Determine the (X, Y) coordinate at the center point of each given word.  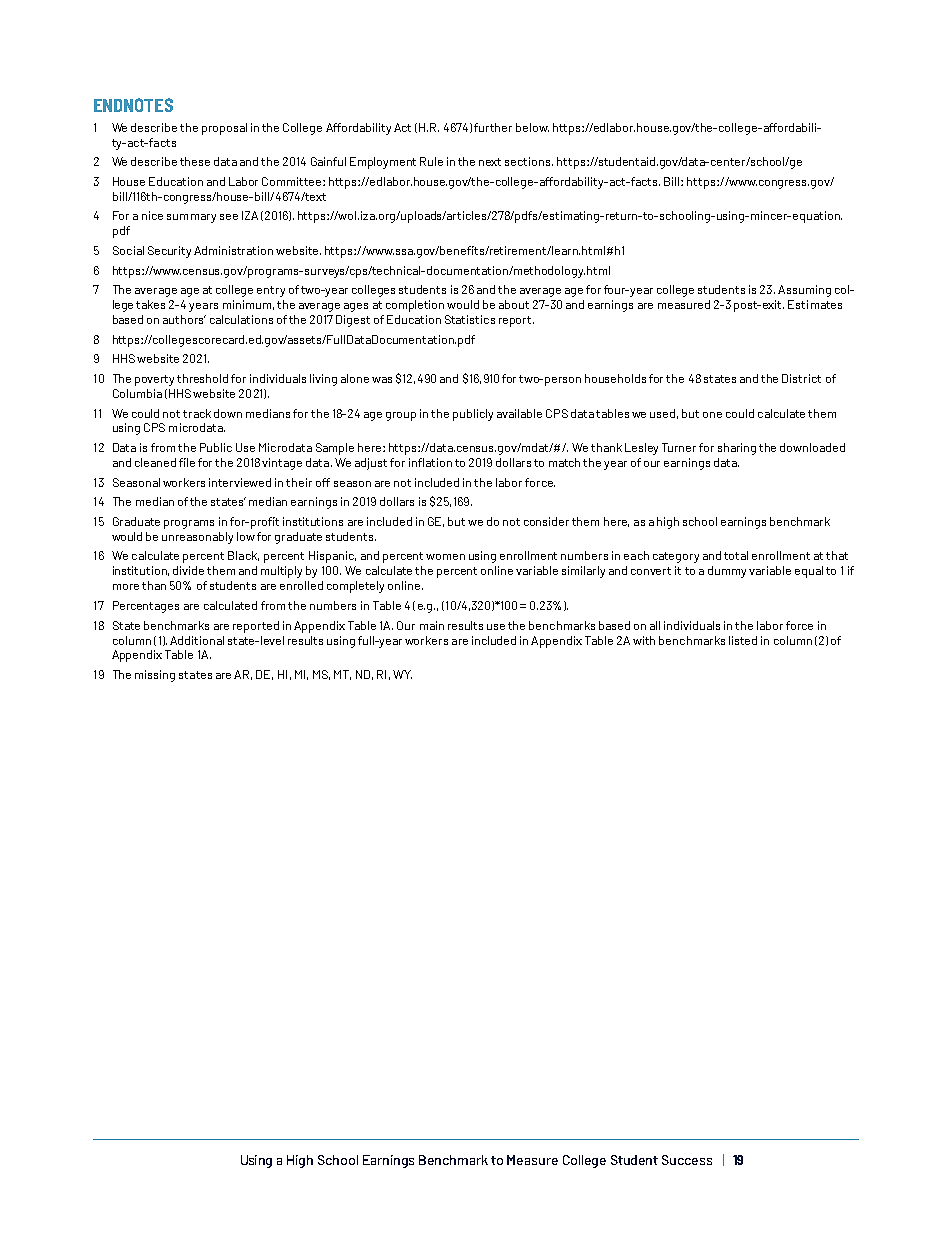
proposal (224, 129)
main (432, 625)
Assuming (804, 291)
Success (687, 1160)
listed (743, 640)
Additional (197, 640)
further (493, 127)
